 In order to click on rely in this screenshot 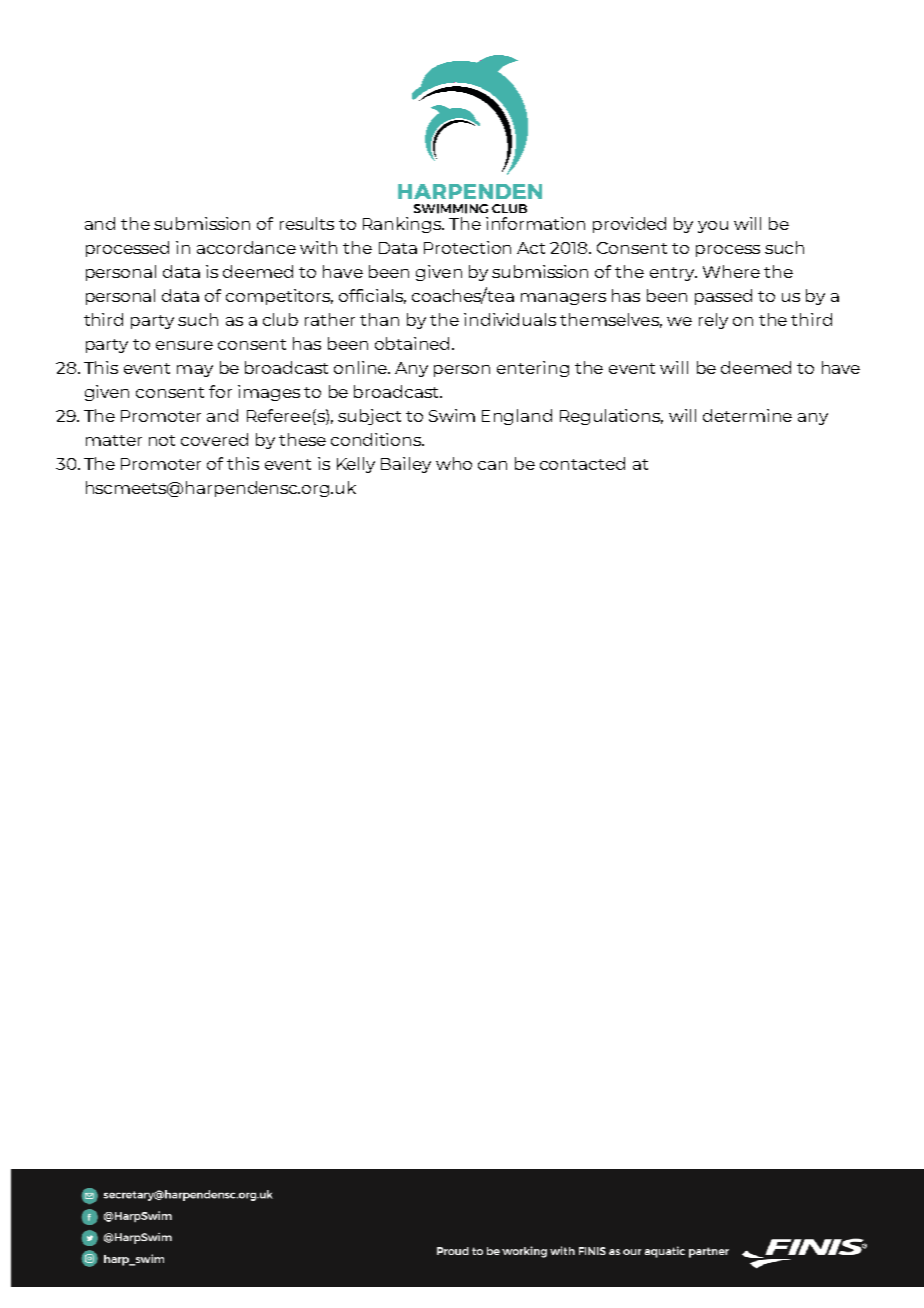, I will do `click(713, 321)`.
